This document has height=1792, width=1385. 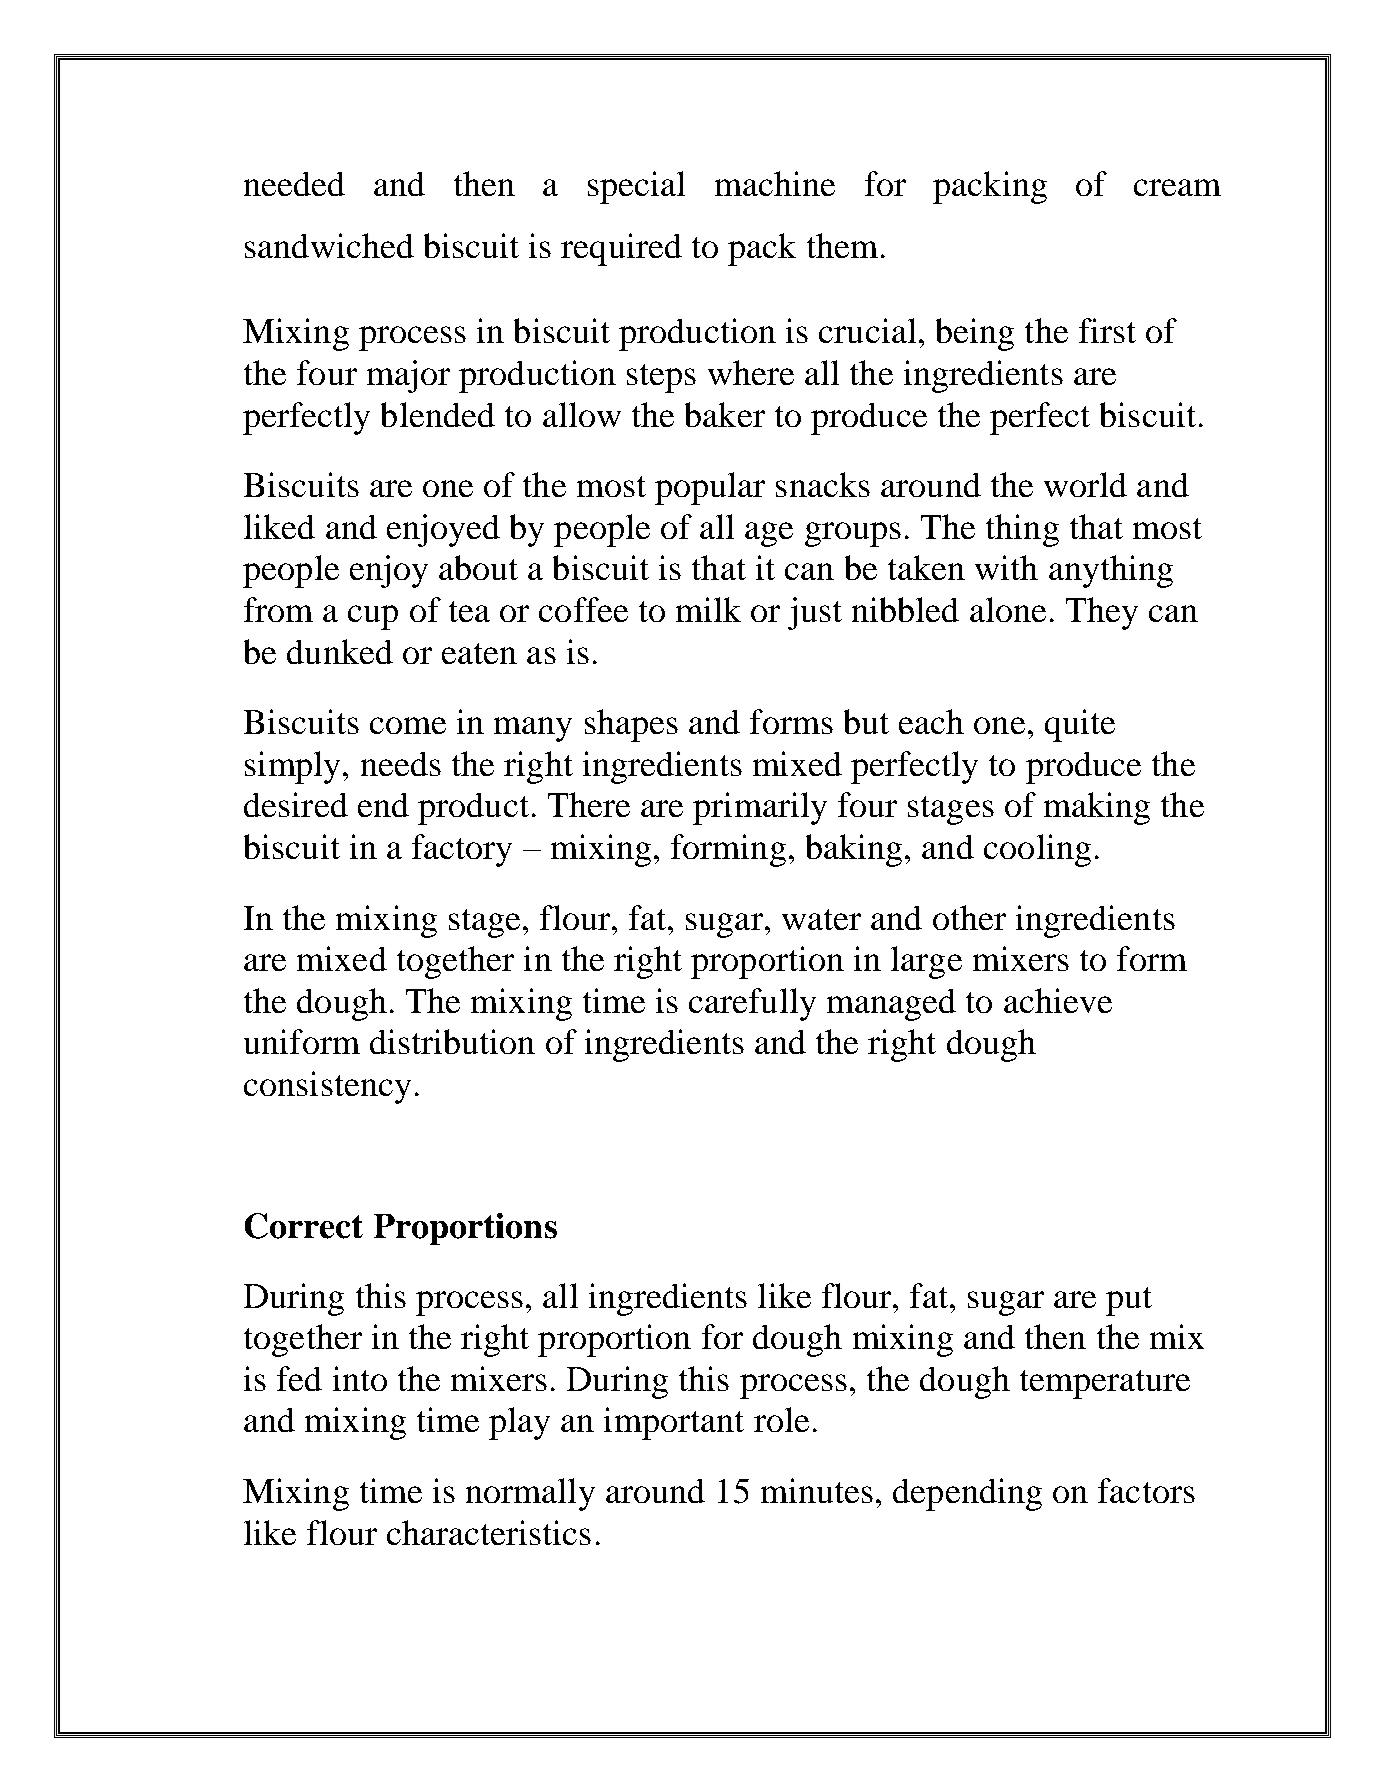 I want to click on cup, so click(x=373, y=617).
